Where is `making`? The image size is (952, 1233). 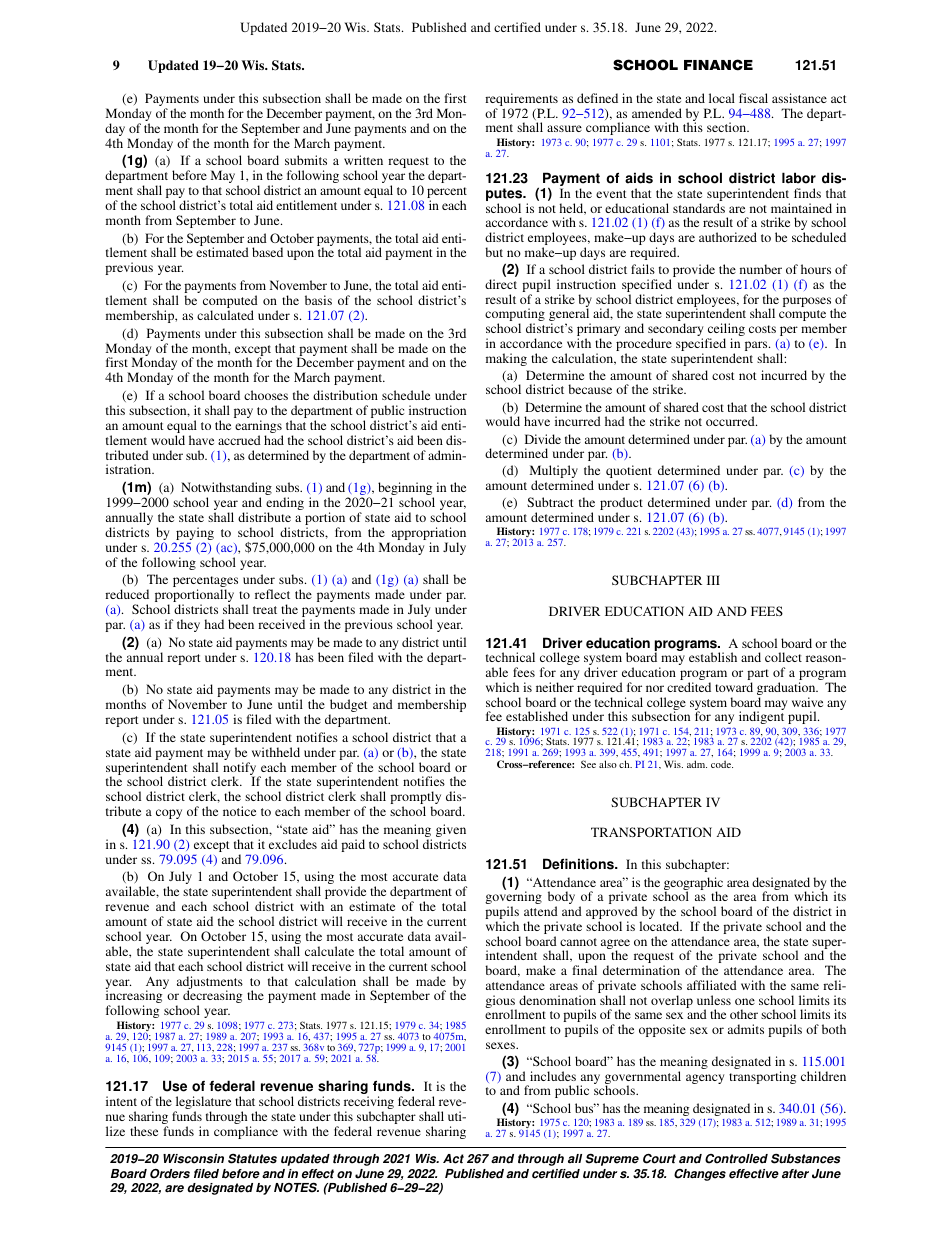
making is located at coordinates (506, 359).
